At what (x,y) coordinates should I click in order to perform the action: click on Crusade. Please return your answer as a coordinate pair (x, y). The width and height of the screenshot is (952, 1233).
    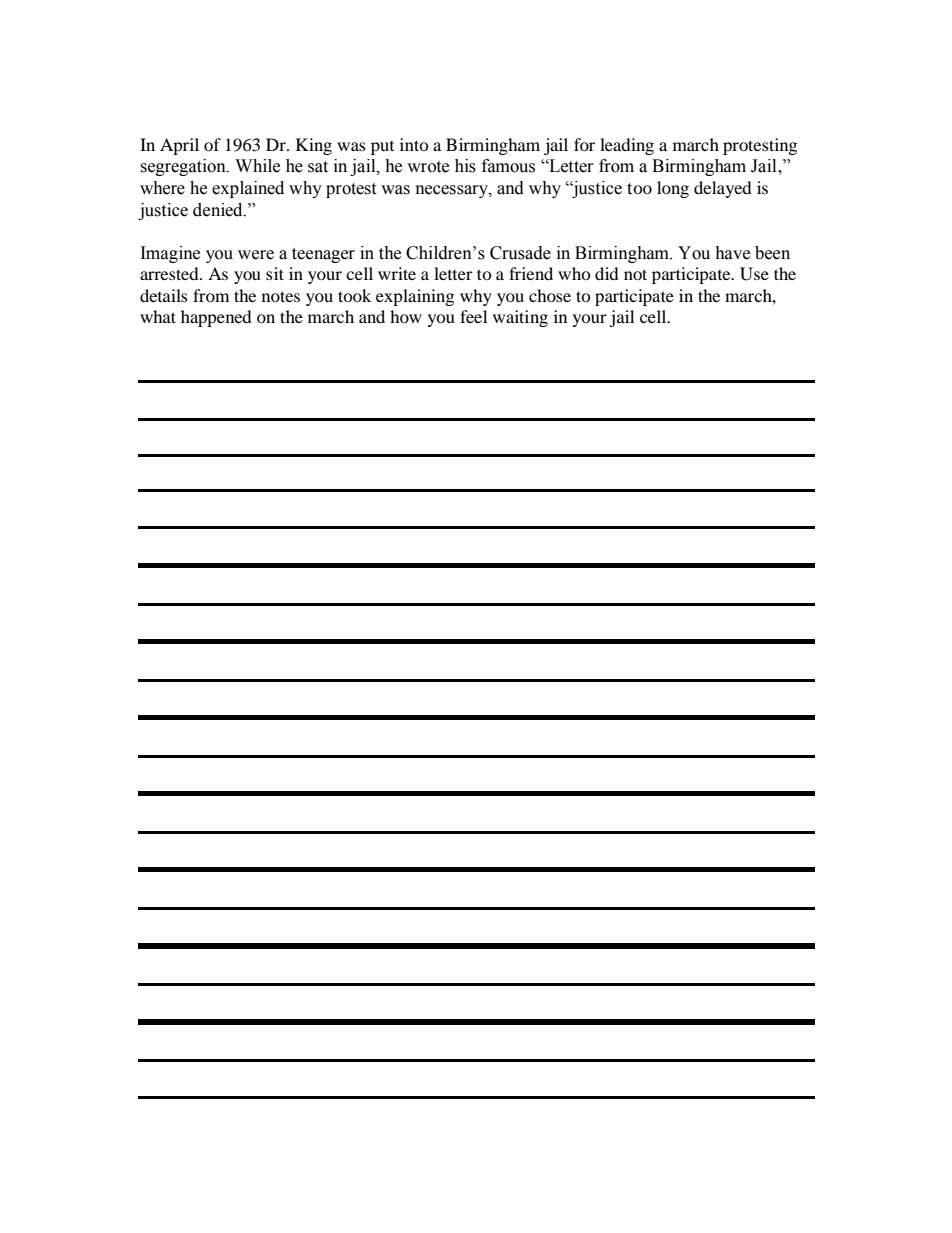
    Looking at the image, I should click on (520, 253).
